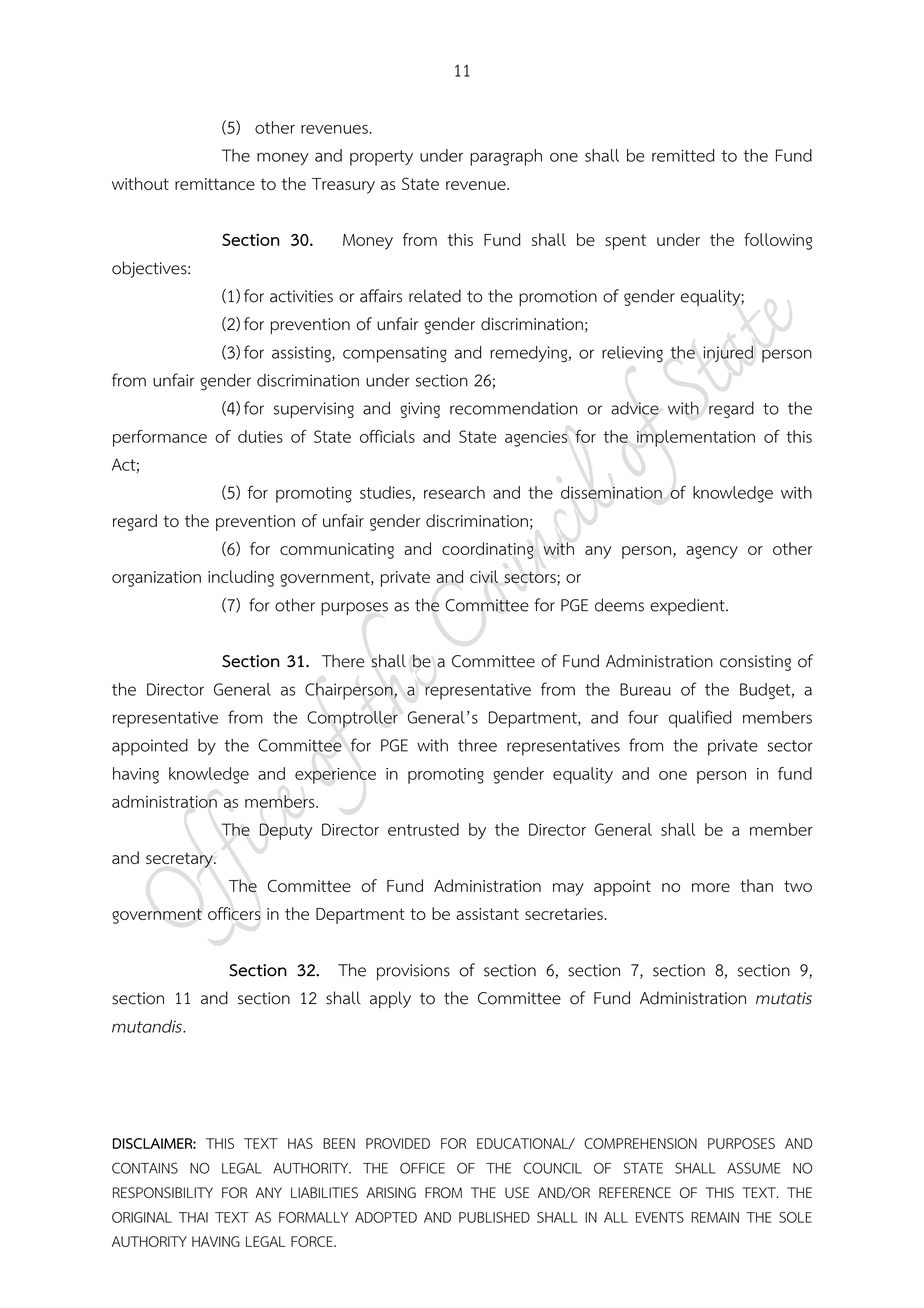  Describe the element at coordinates (700, 719) in the screenshot. I see `qualified` at that location.
